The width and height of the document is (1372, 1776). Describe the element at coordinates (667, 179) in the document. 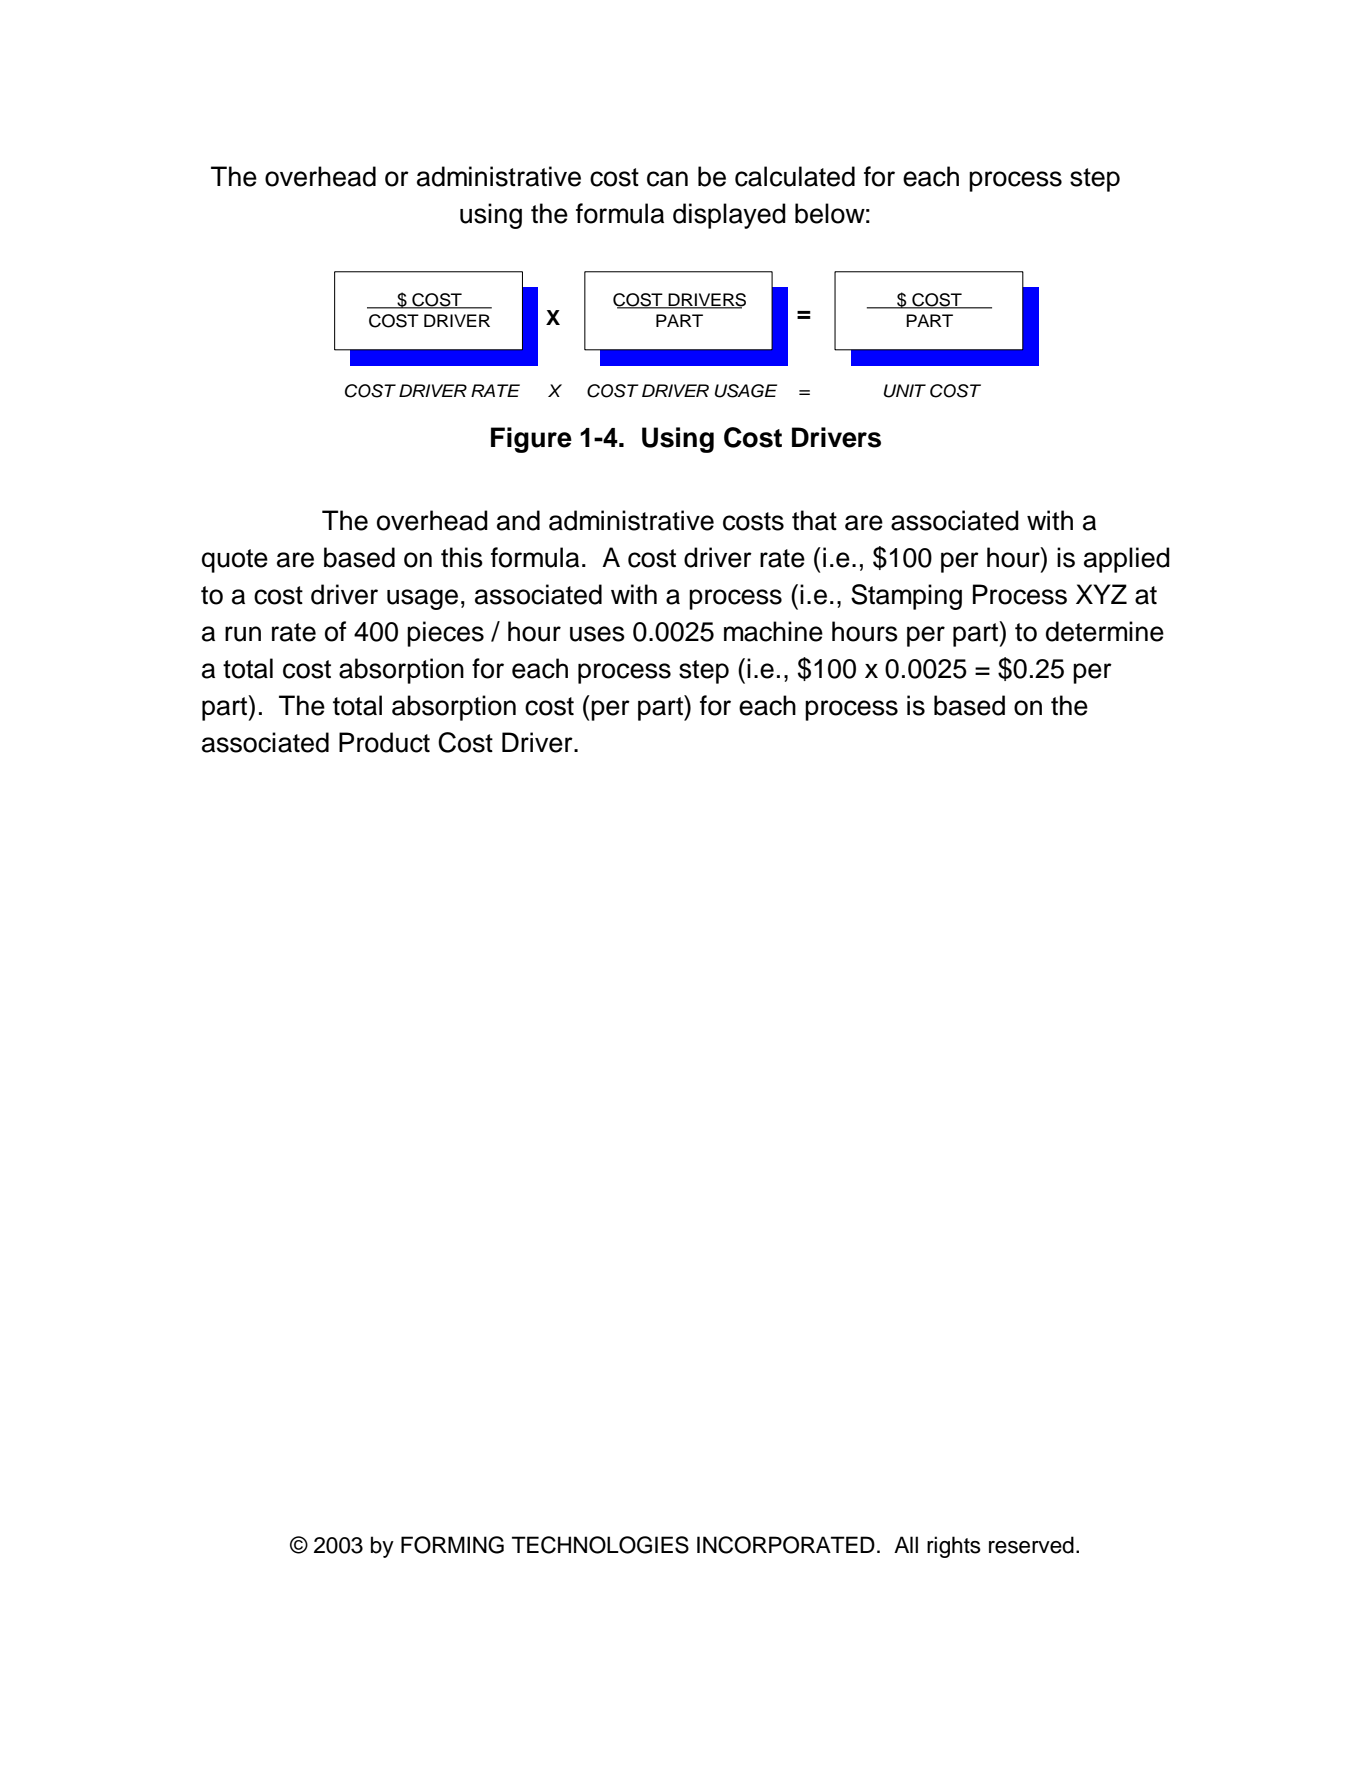

I see `can` at that location.
